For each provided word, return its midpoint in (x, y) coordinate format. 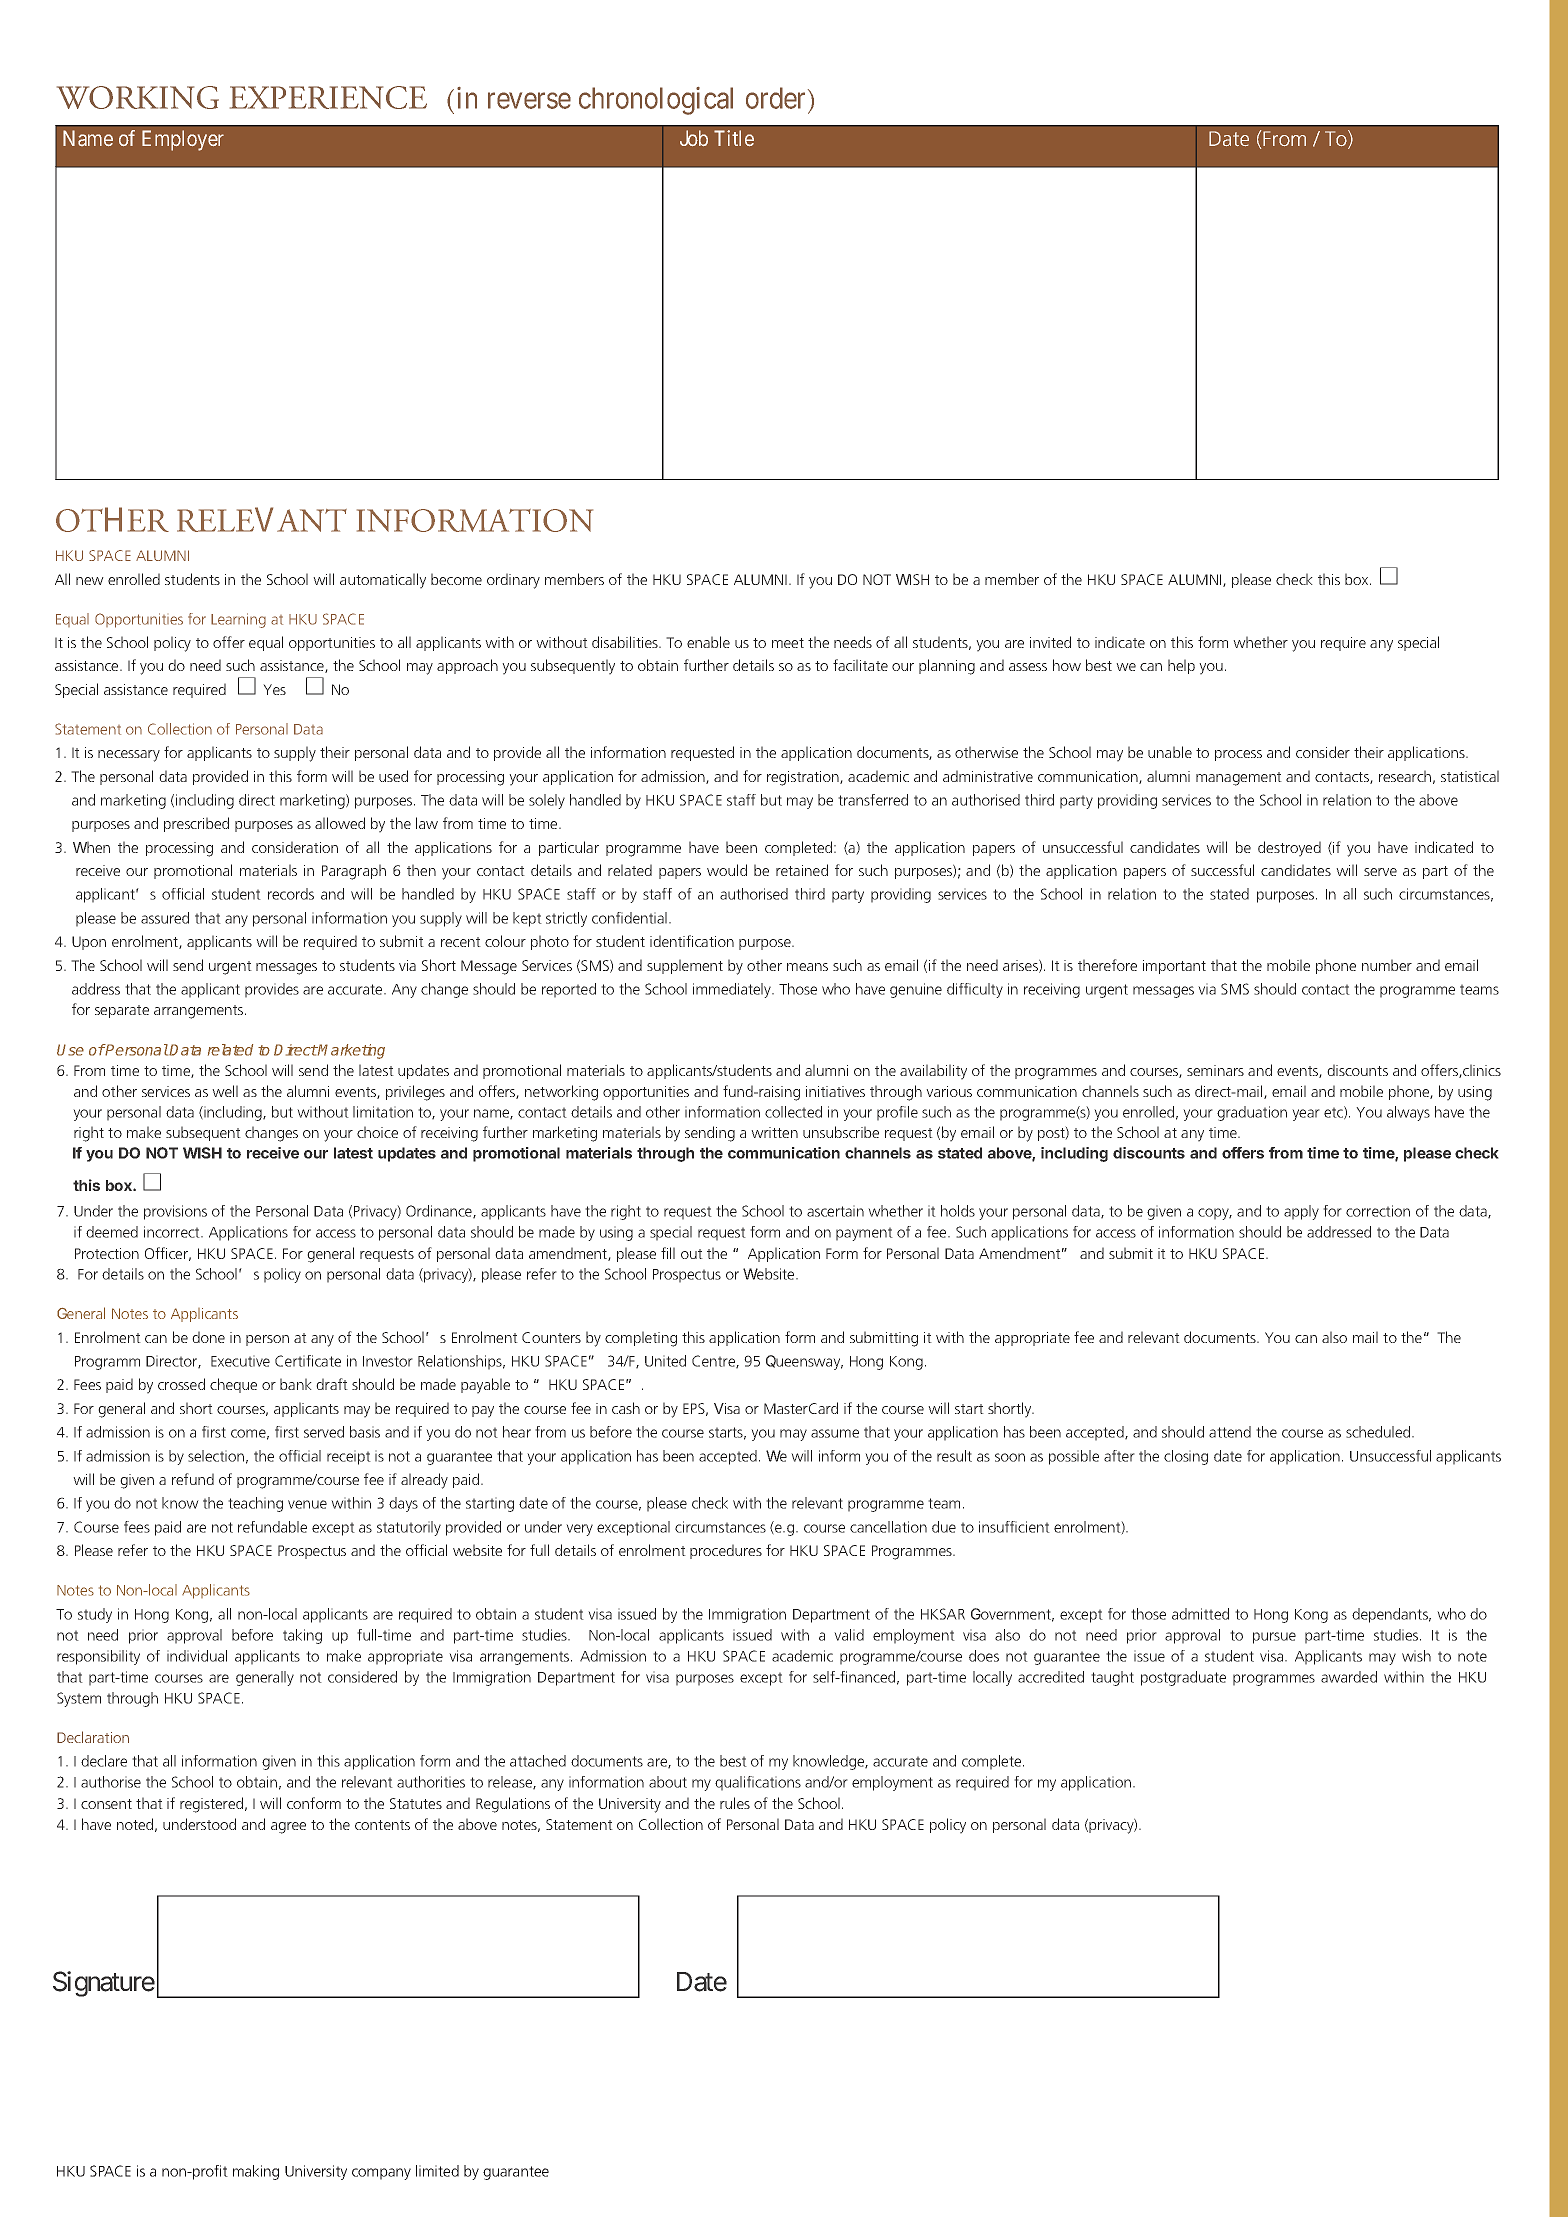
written (774, 1132)
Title (734, 138)
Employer (183, 140)
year (1306, 1115)
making (256, 2172)
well (225, 1091)
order (775, 98)
